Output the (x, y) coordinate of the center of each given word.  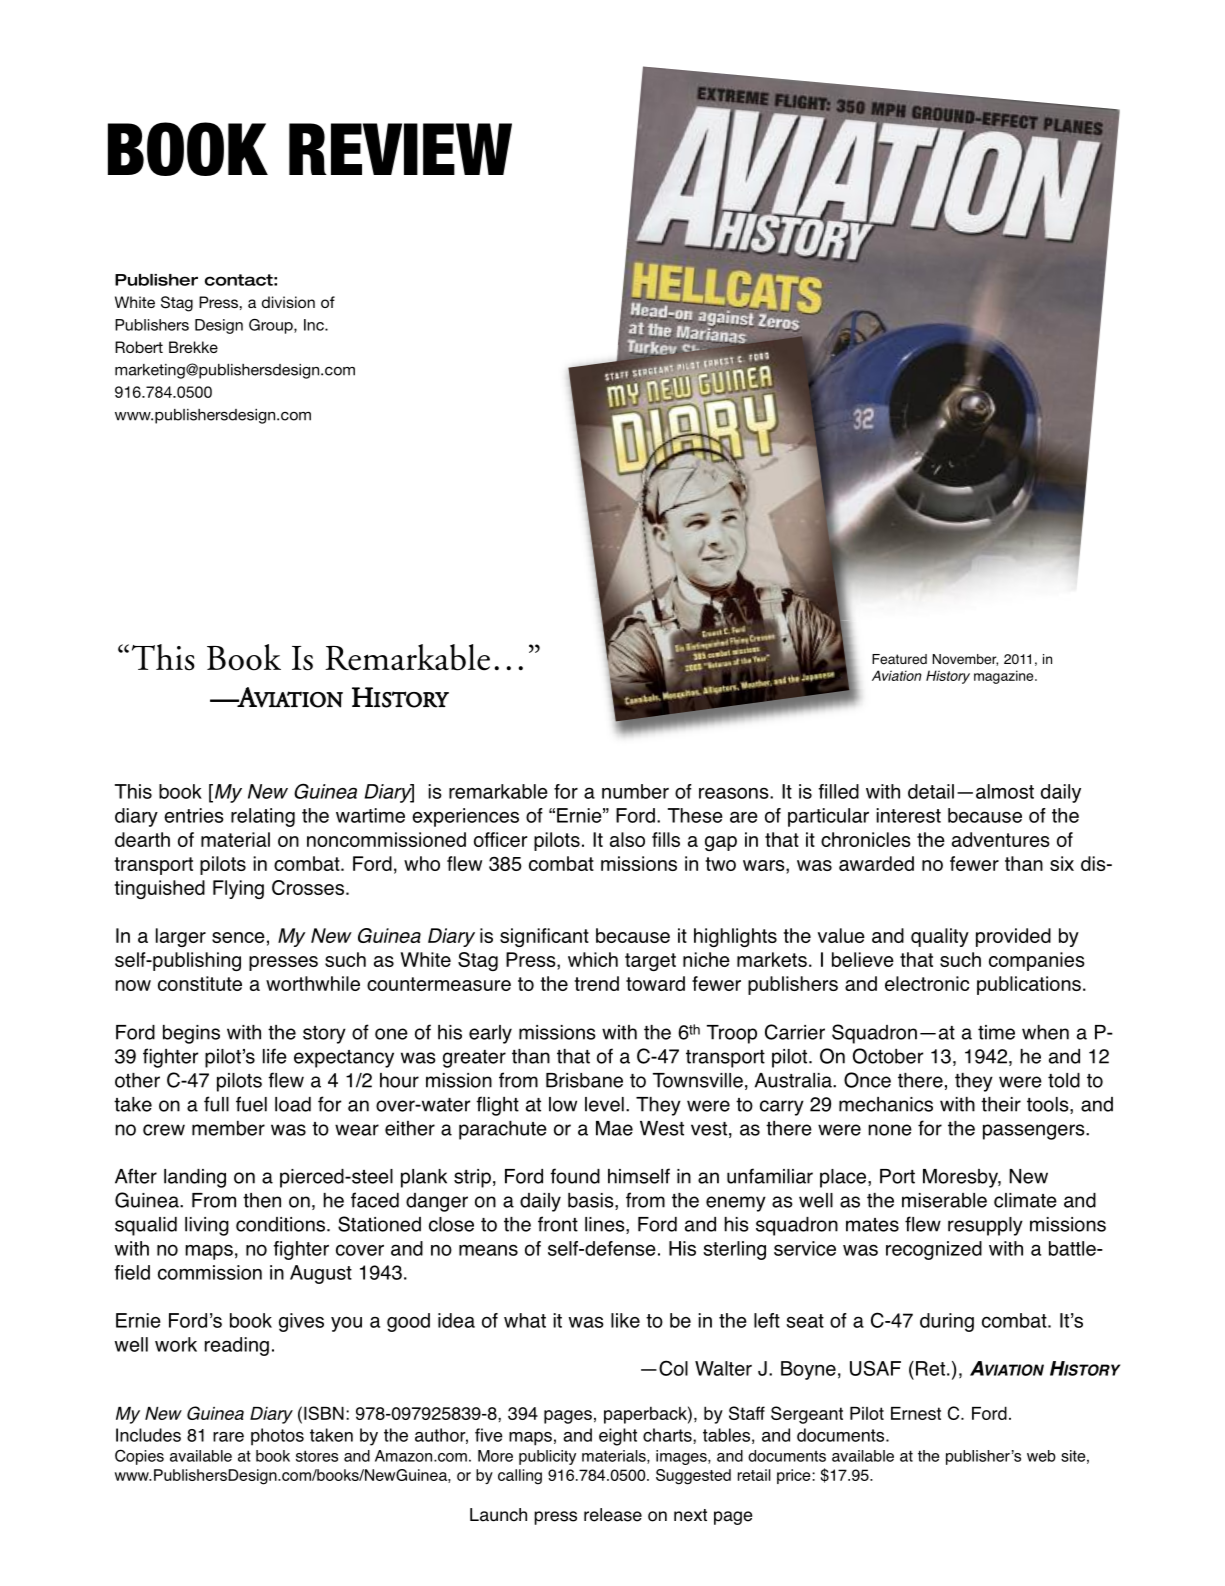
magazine (1005, 677)
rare (228, 1437)
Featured (899, 659)
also (627, 839)
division (288, 302)
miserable (944, 1200)
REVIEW (400, 149)
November (965, 660)
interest (908, 815)
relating (263, 817)
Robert (139, 347)
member (228, 1128)
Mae (614, 1128)
